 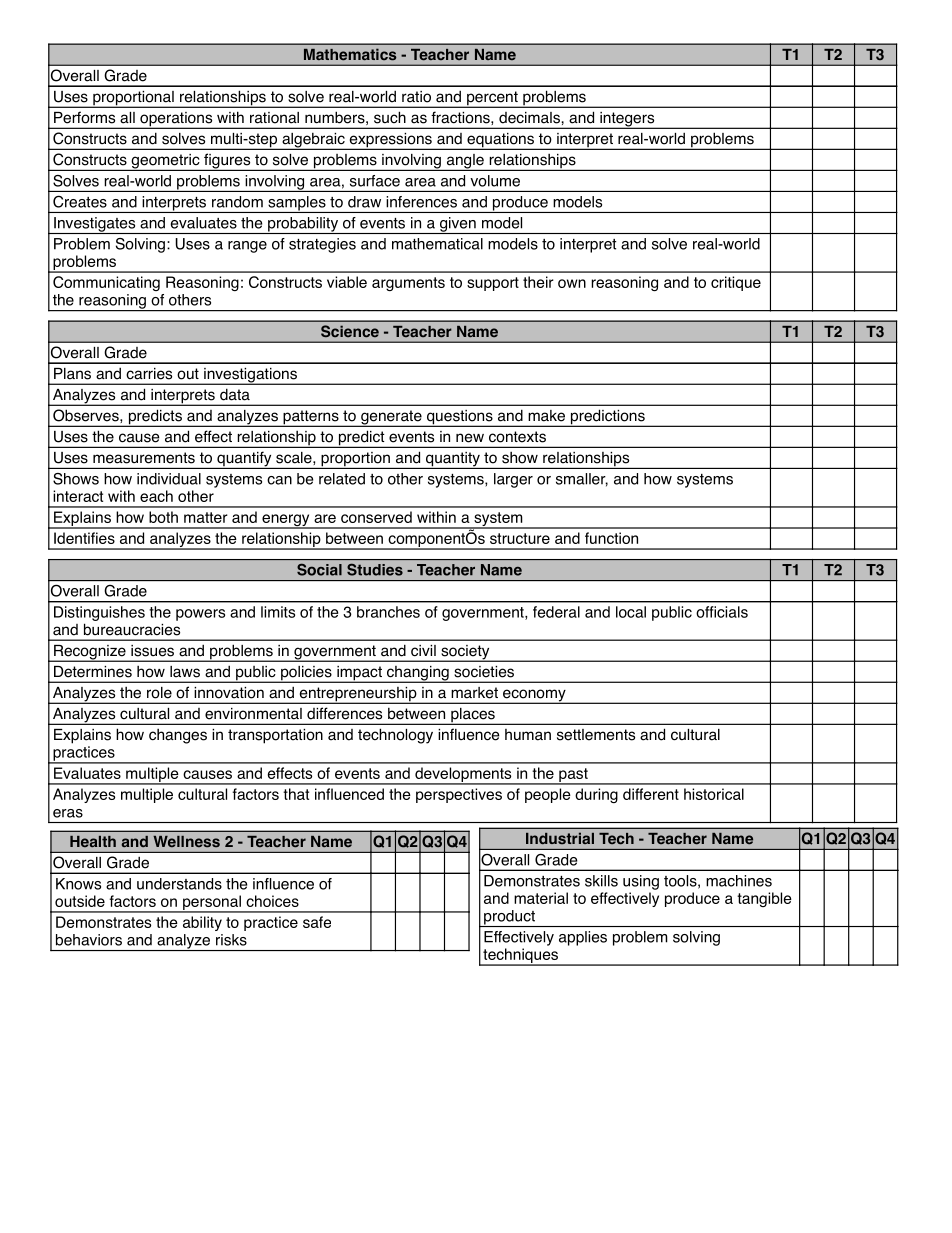 I want to click on such, so click(x=390, y=117).
